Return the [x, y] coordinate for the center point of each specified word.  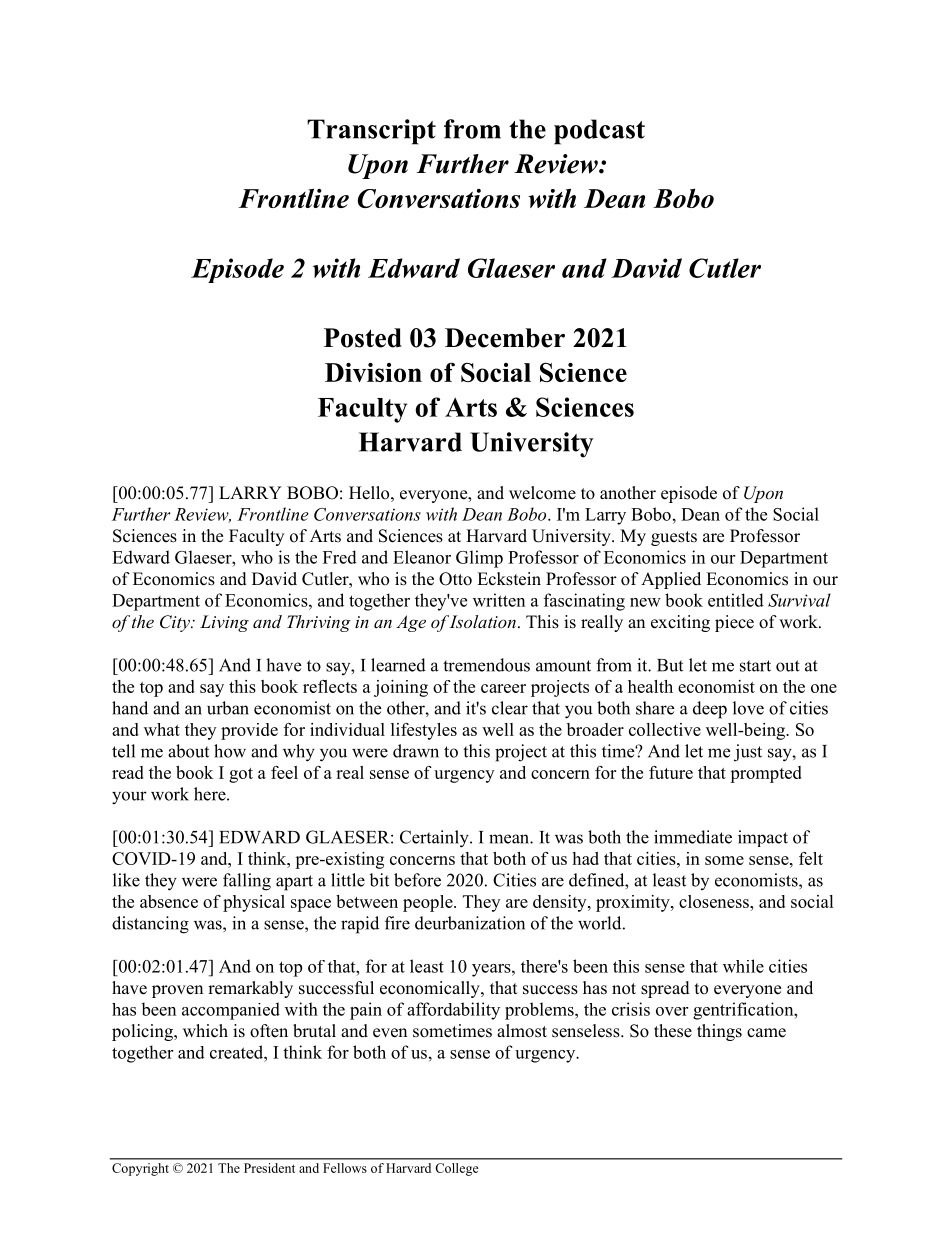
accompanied [231, 1011]
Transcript [371, 132]
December [505, 338]
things [719, 1032]
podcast [599, 132]
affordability [453, 1011]
